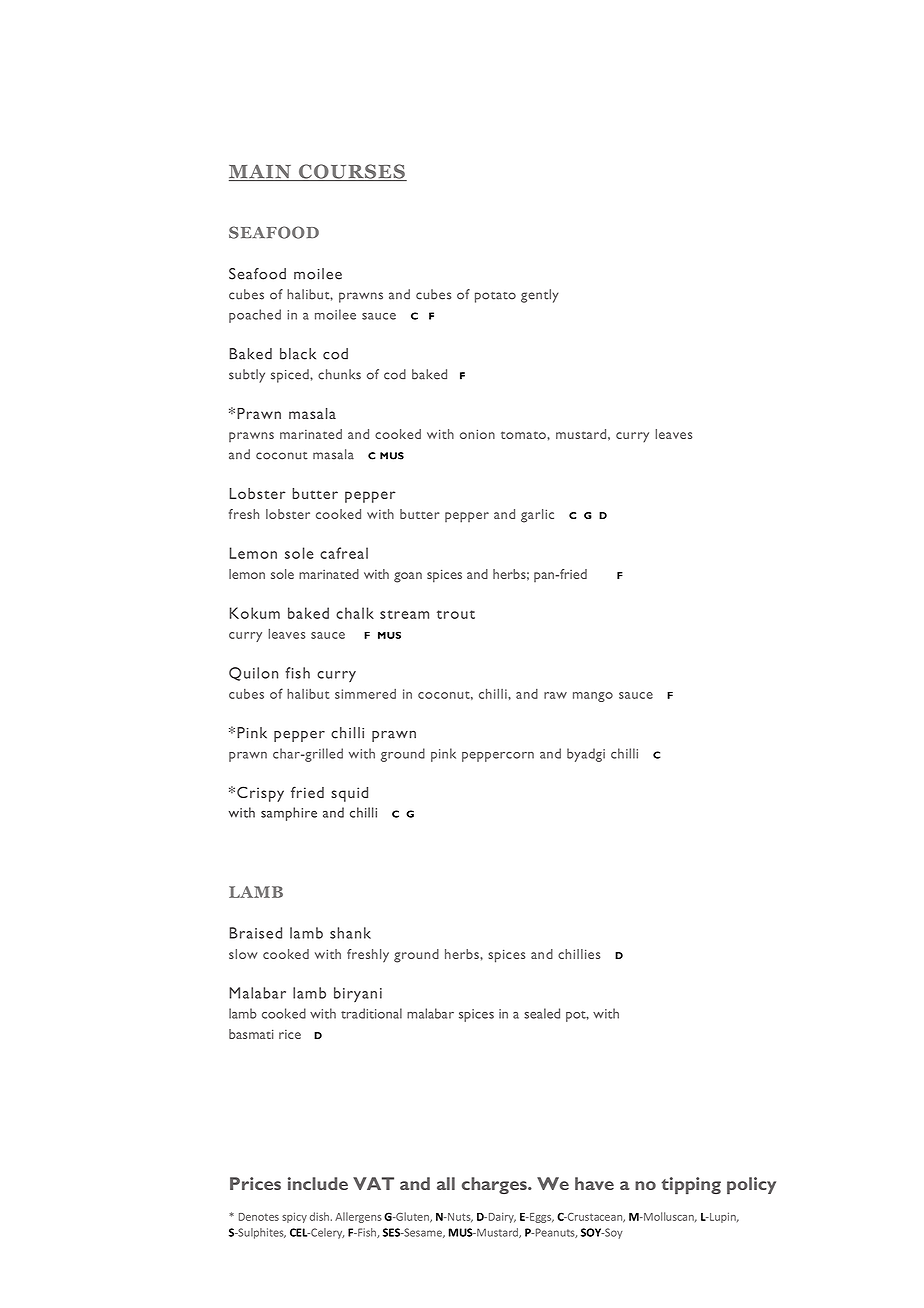 This document has width=924, height=1308. What do you see at coordinates (365, 694) in the document?
I see `simmered` at bounding box center [365, 694].
